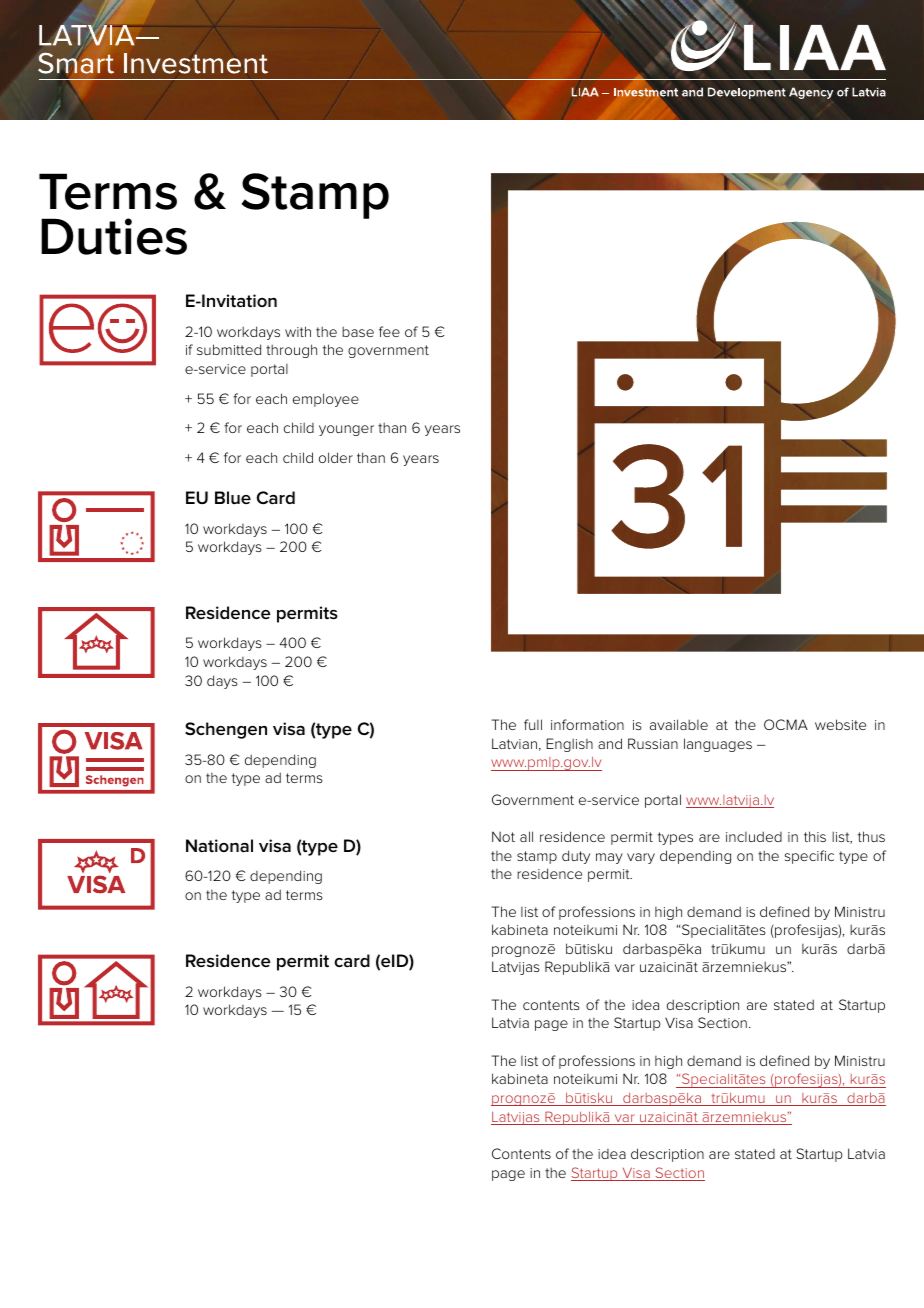 The height and width of the document is (1308, 924). I want to click on Blue, so click(233, 497).
